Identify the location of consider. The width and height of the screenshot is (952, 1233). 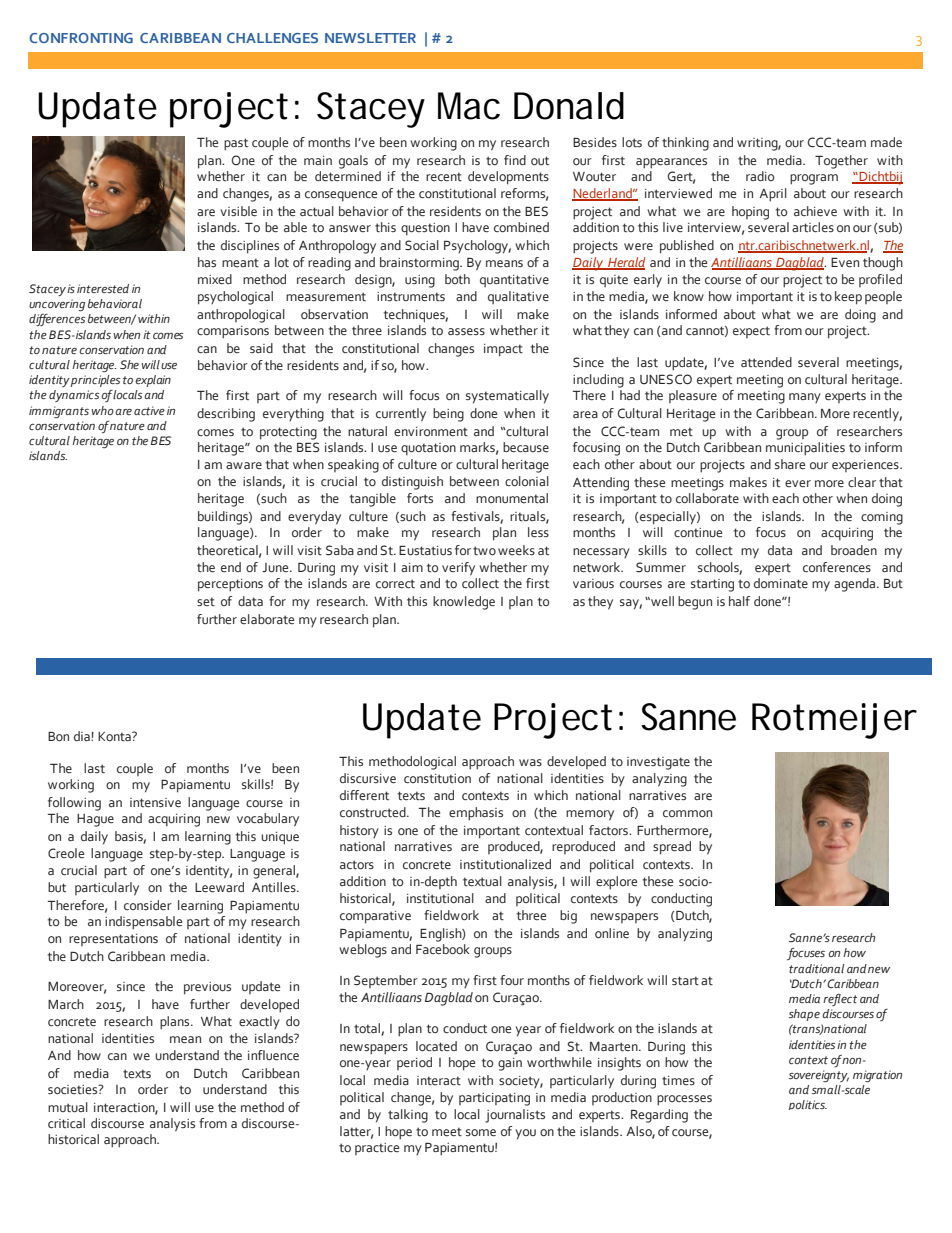
(148, 905).
